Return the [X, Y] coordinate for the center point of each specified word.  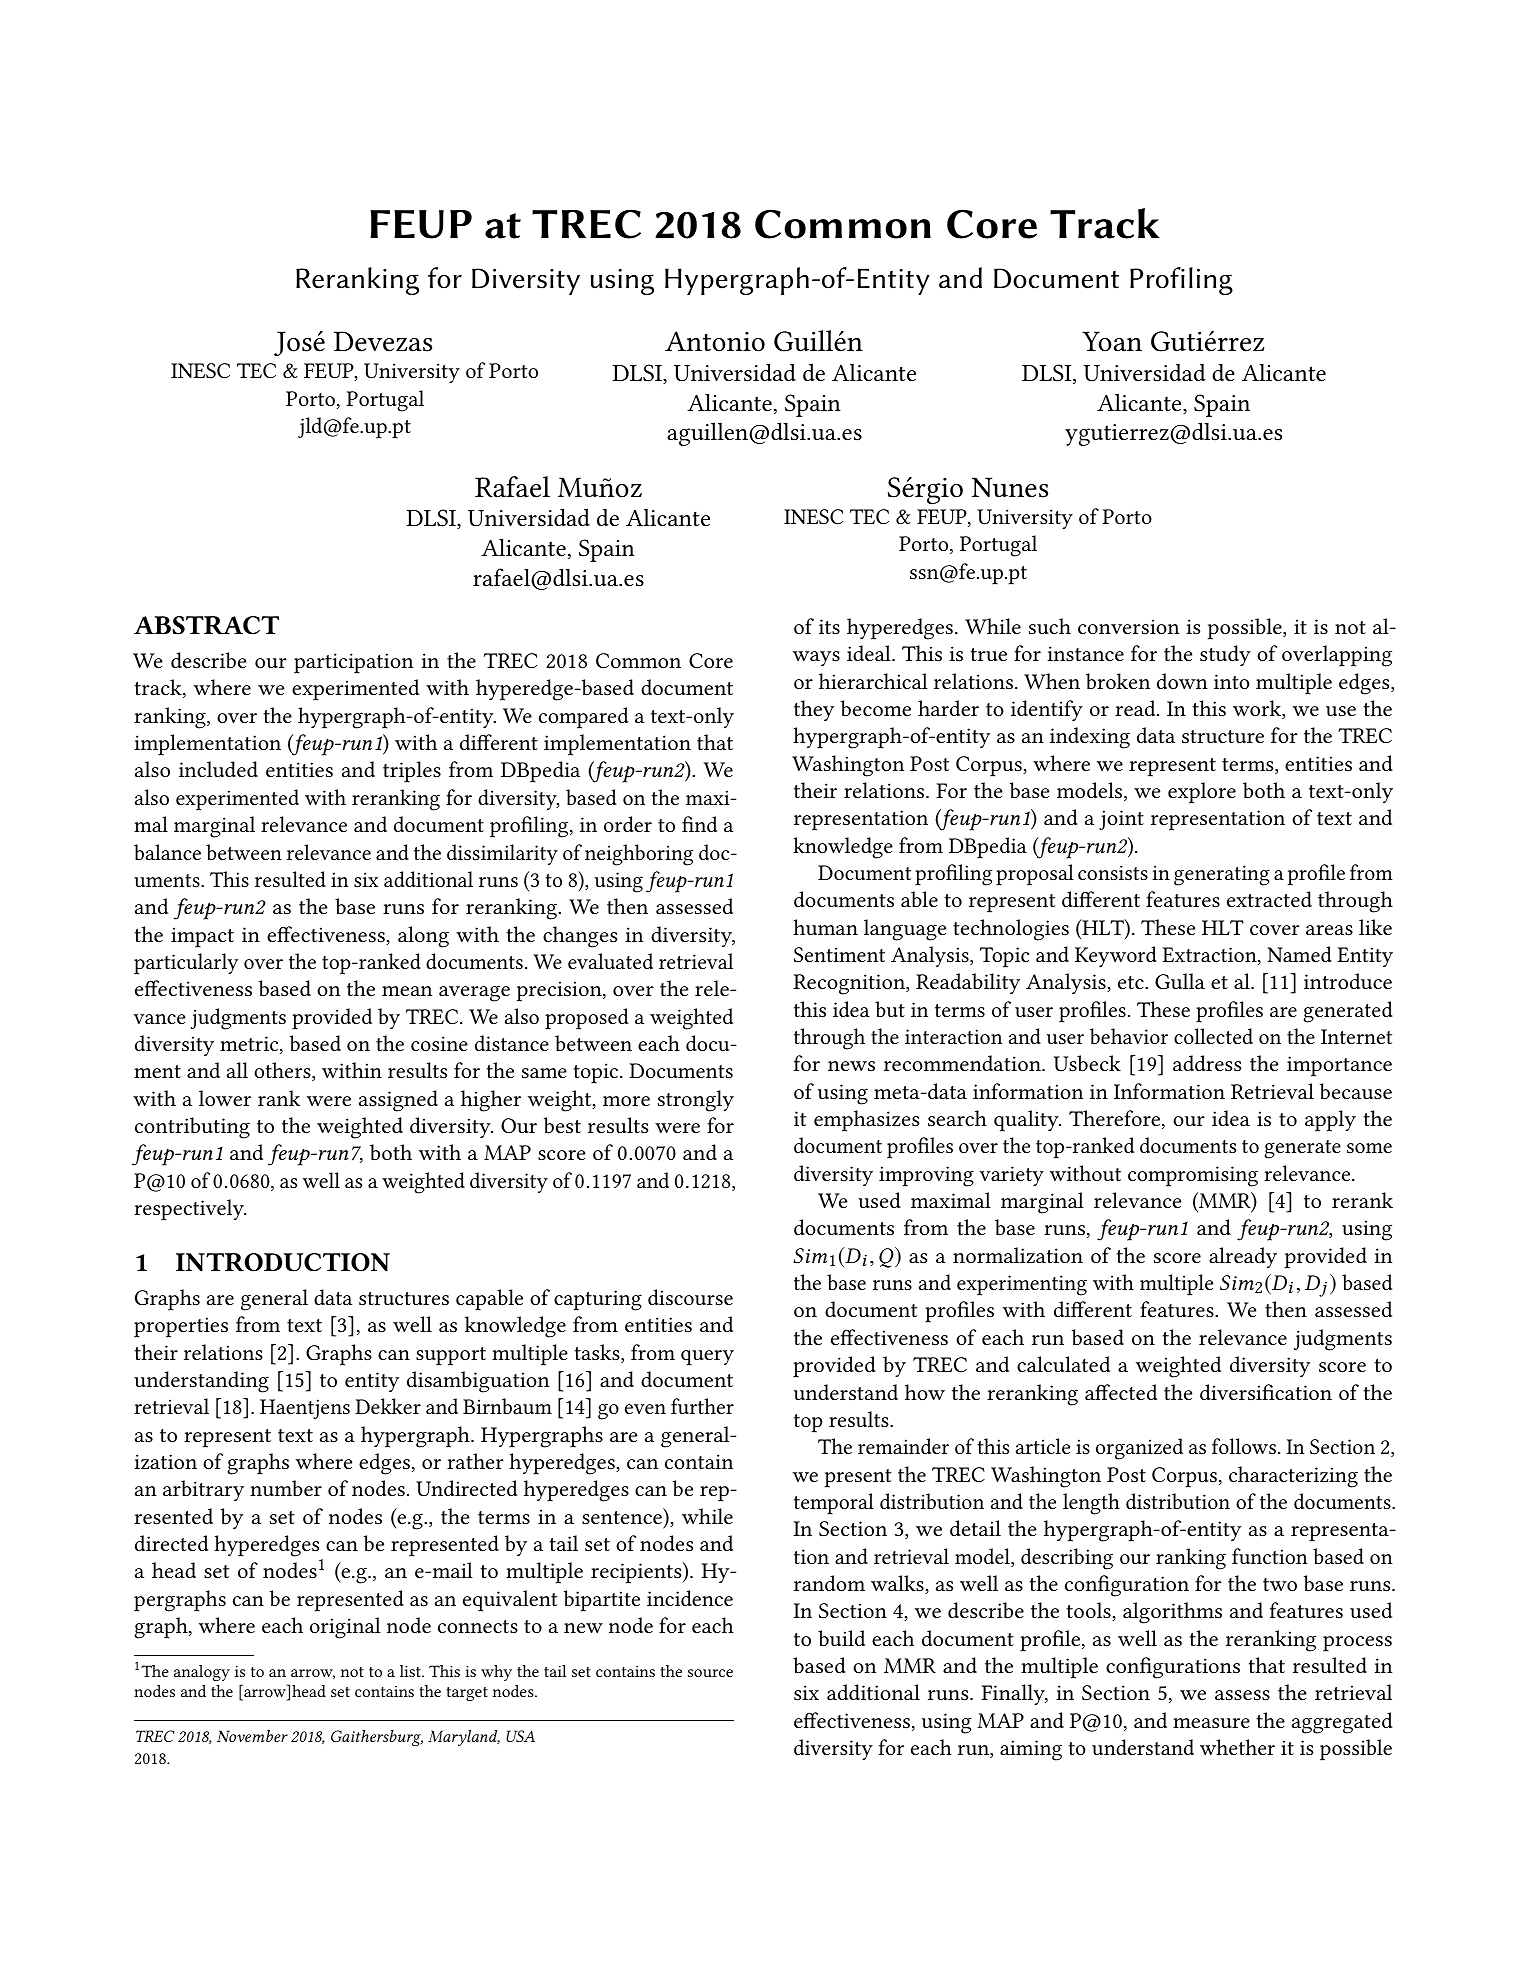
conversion [1128, 626]
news [851, 1066]
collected [1213, 1036]
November [252, 1736]
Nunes [1010, 487]
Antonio [715, 341]
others [283, 1071]
